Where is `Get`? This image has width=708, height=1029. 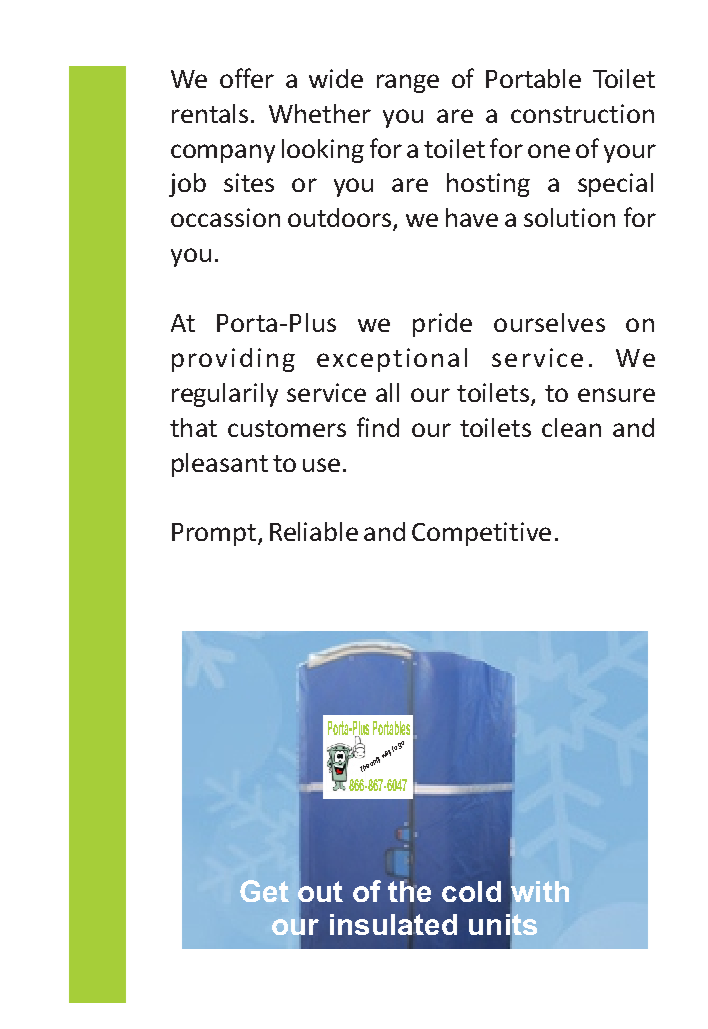
Get is located at coordinates (264, 891).
